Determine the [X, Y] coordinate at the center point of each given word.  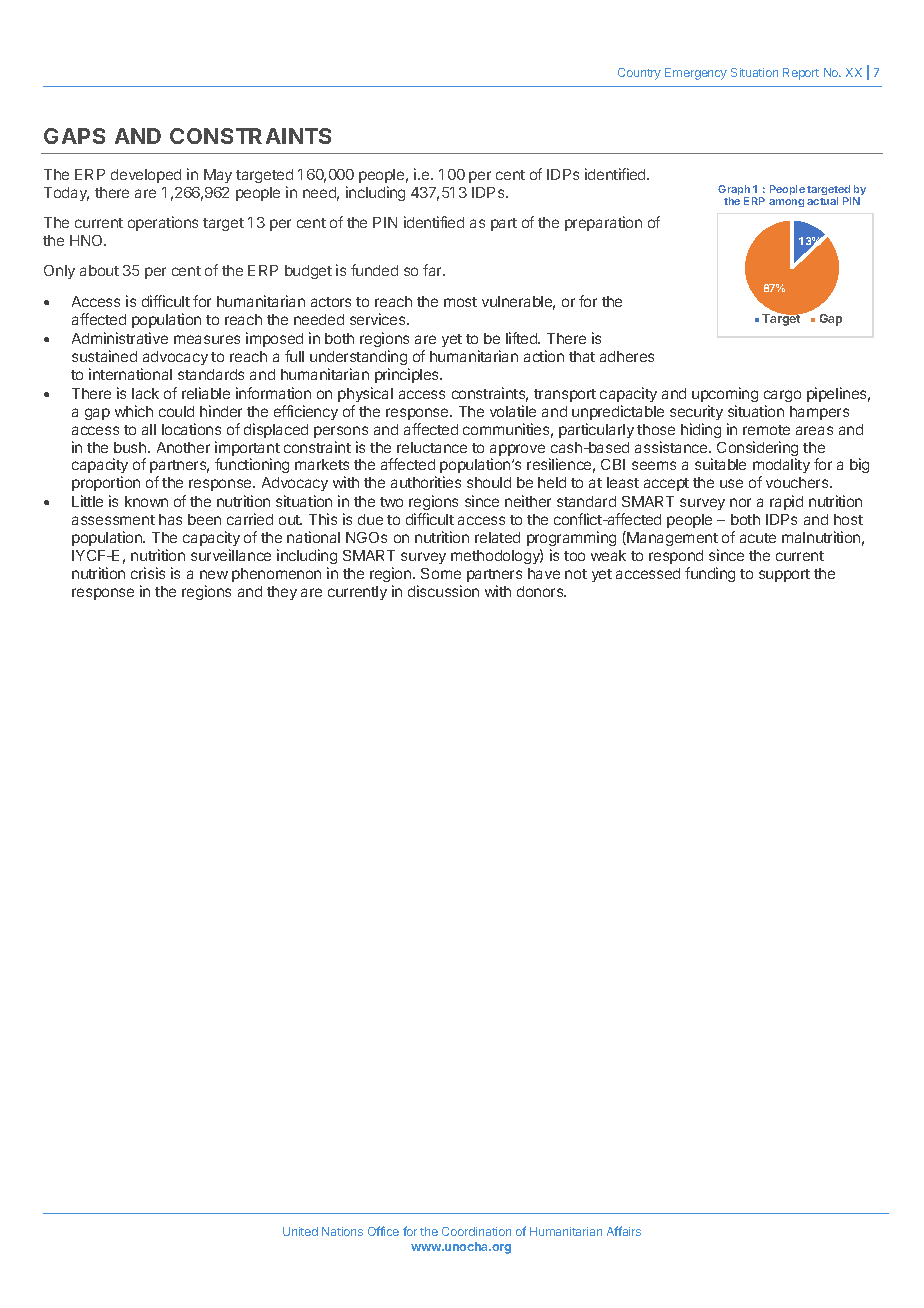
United [300, 1231]
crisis [148, 573]
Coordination [476, 1231]
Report [801, 74]
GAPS [74, 136]
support [784, 575]
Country [639, 74]
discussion [443, 591]
